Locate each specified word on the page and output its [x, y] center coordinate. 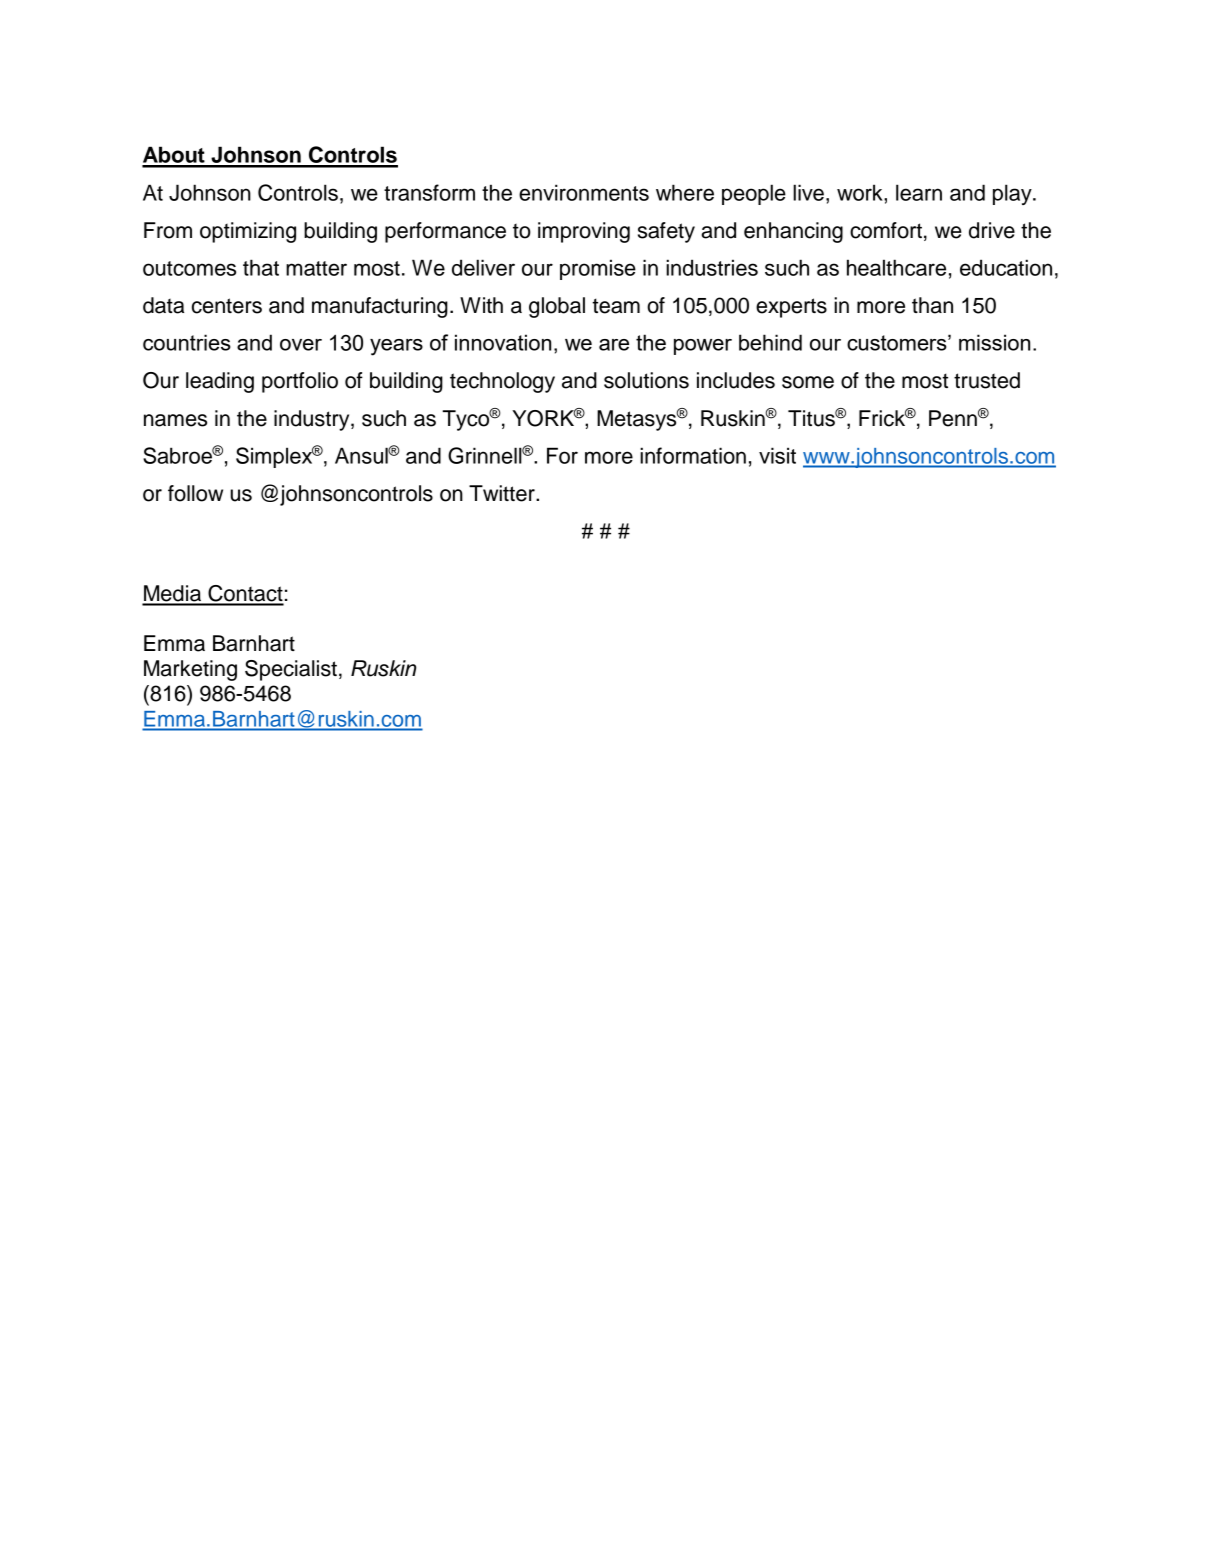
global [557, 307]
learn [919, 192]
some [808, 382]
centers [227, 306]
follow [195, 493]
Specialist [291, 670]
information [693, 455]
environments [584, 192]
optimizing [248, 232]
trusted [987, 380]
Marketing [190, 670]
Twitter [503, 493]
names [175, 420]
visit [777, 455]
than [932, 305]
